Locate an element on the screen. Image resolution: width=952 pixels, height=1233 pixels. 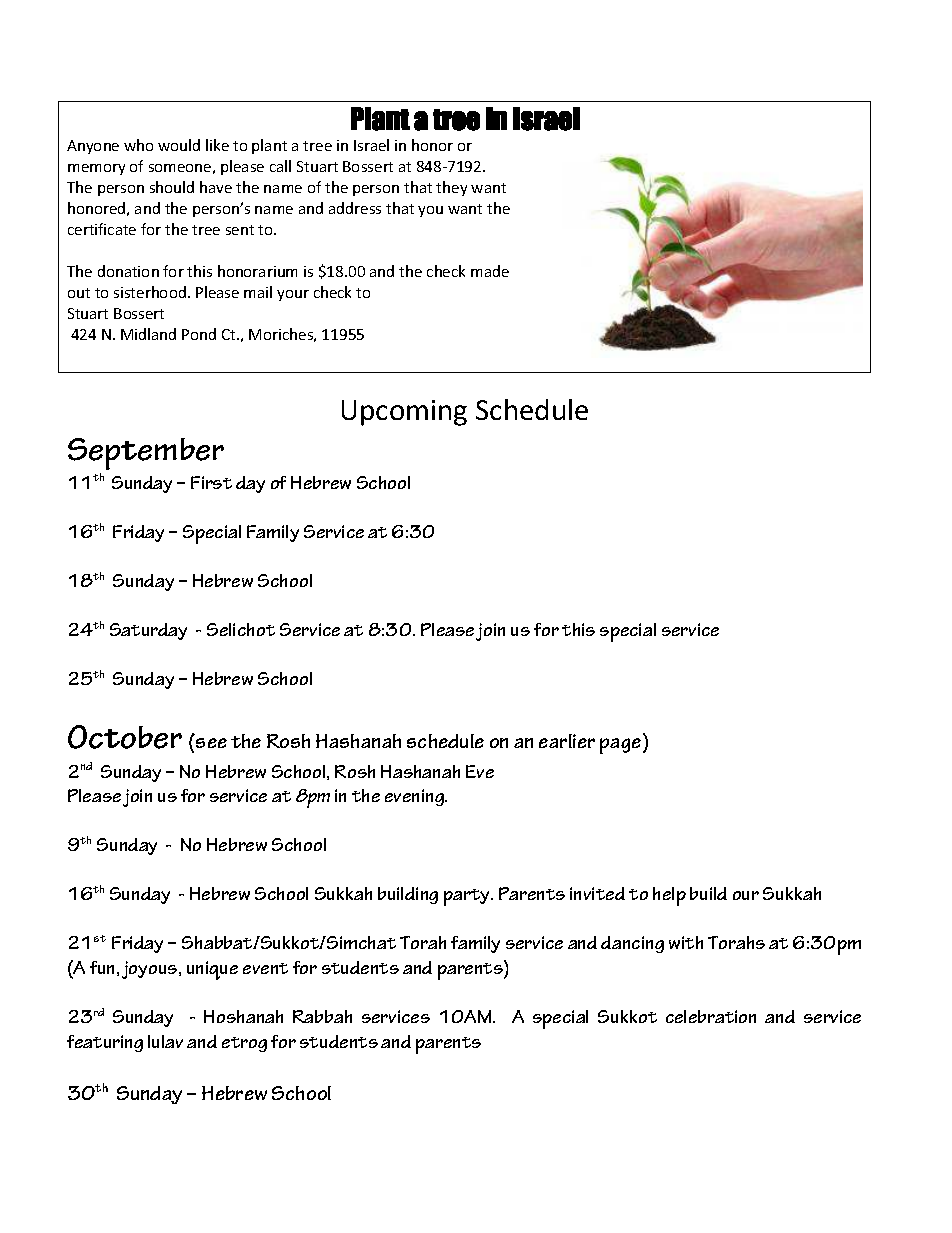
earlier is located at coordinates (567, 741).
